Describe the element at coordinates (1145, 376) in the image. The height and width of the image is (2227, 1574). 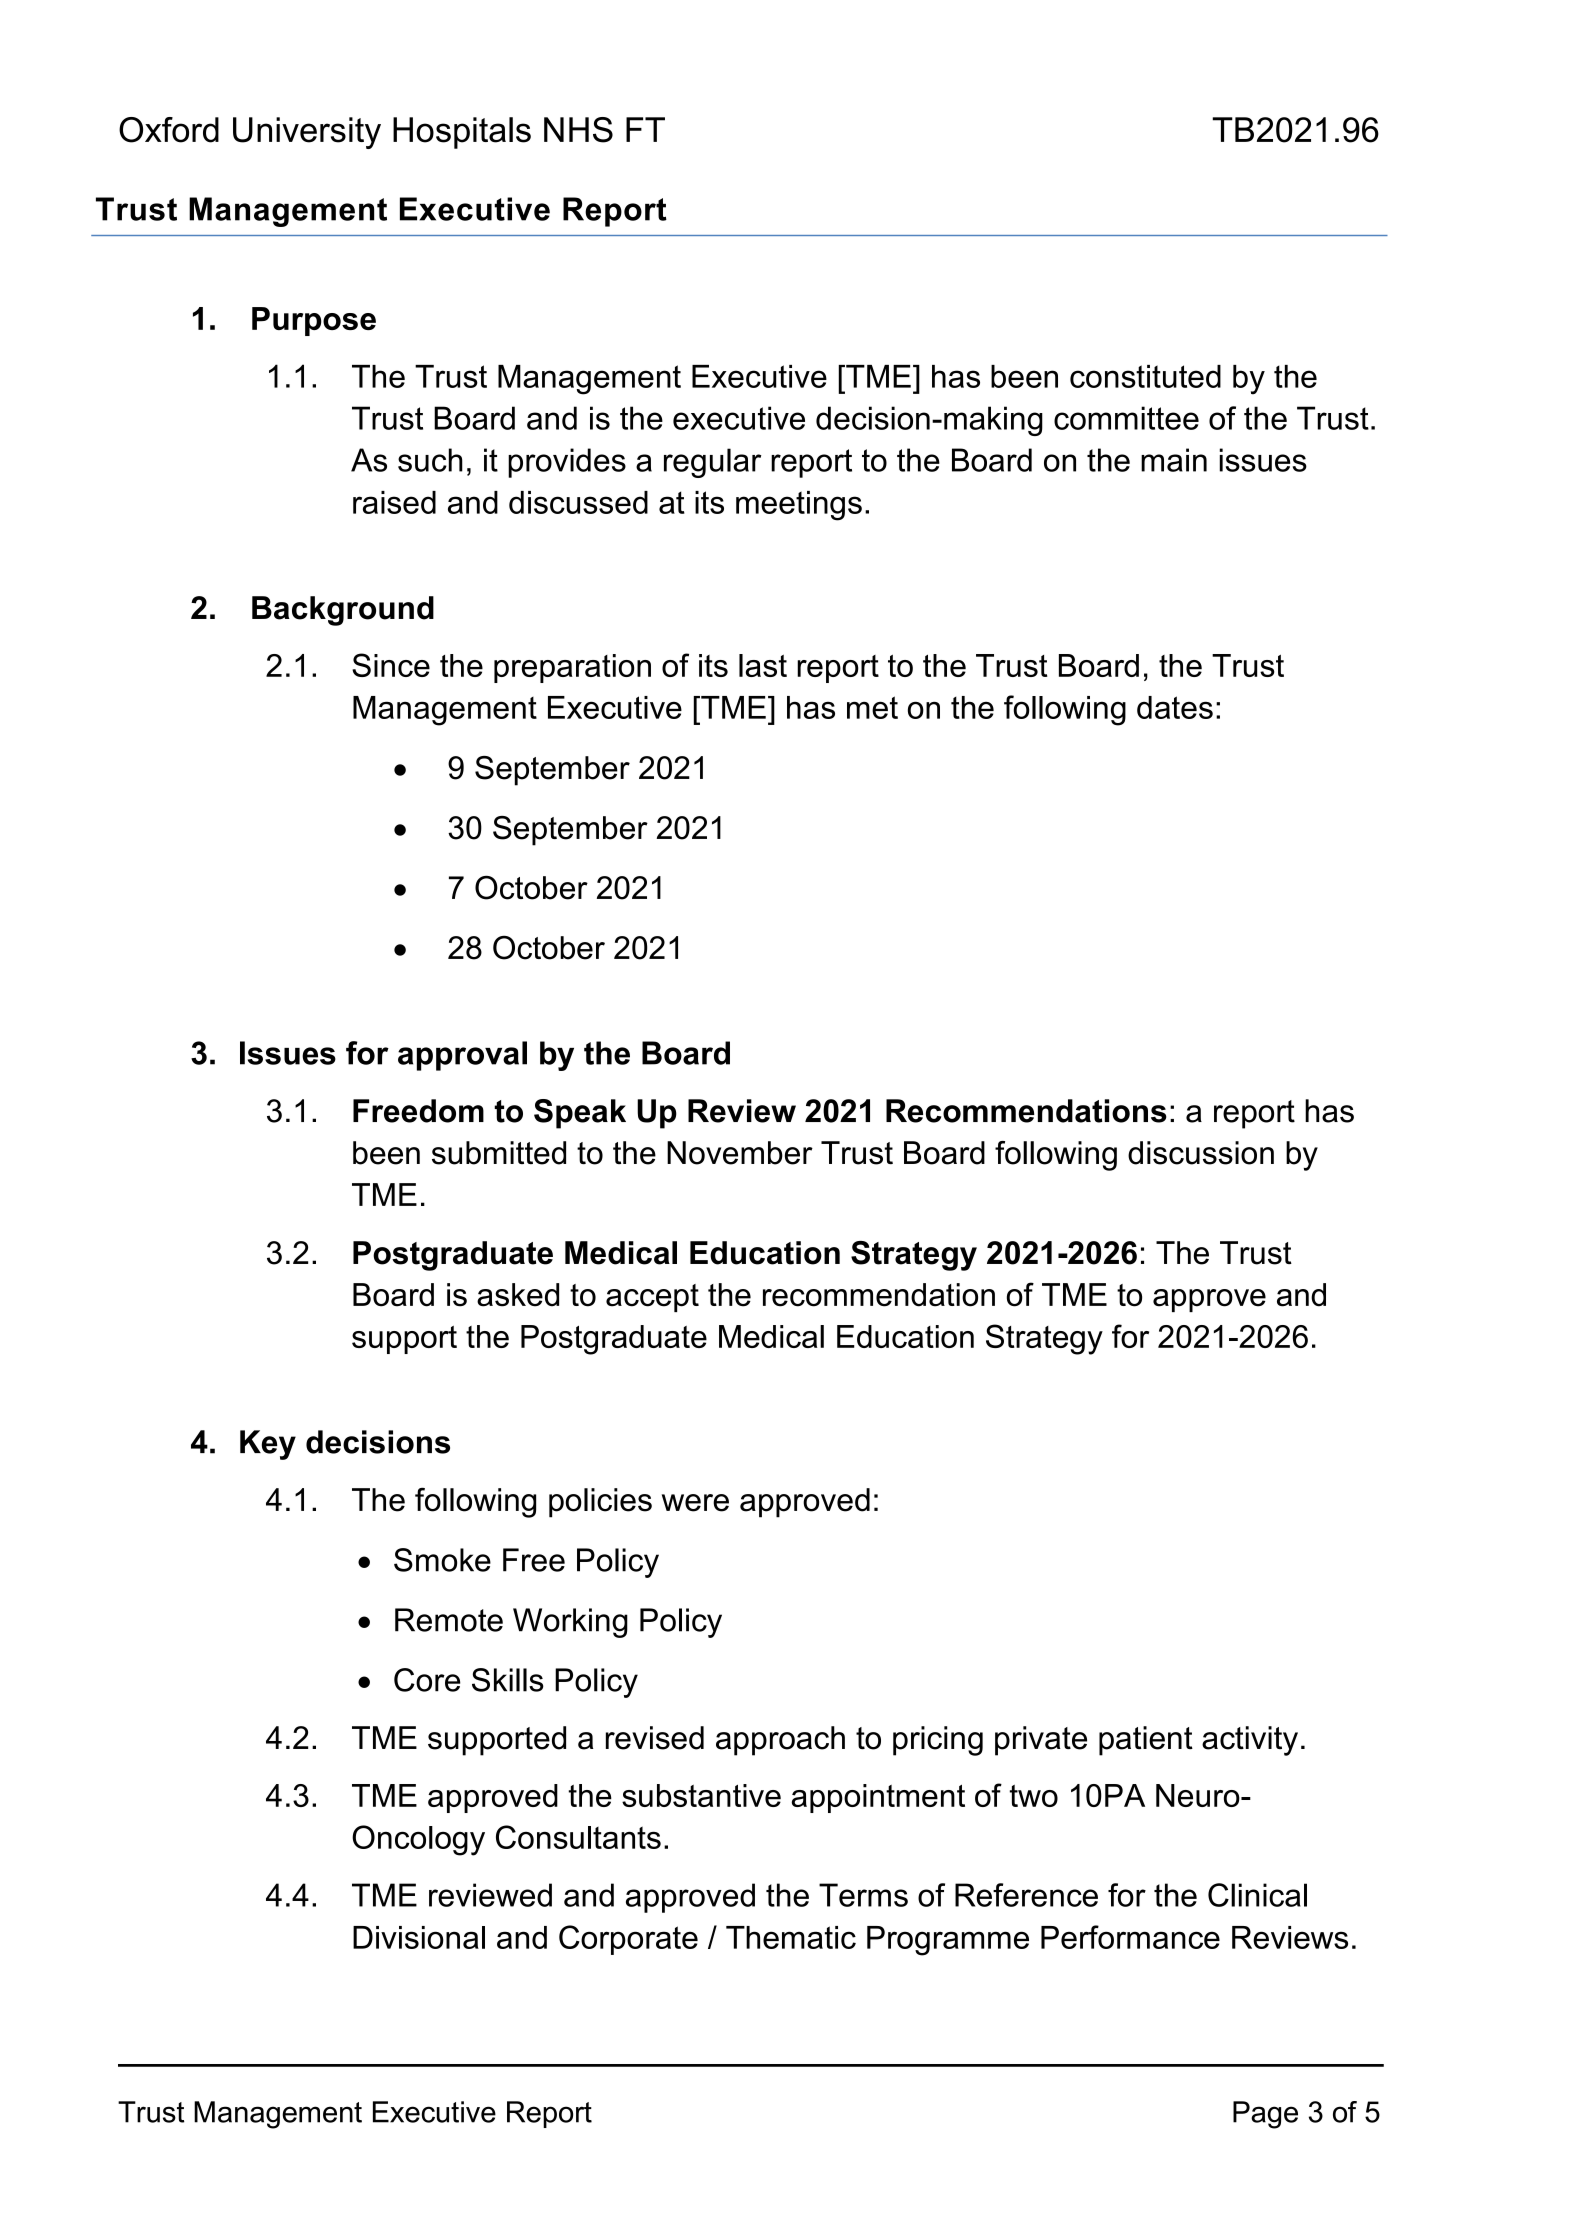
I see `constituted` at that location.
